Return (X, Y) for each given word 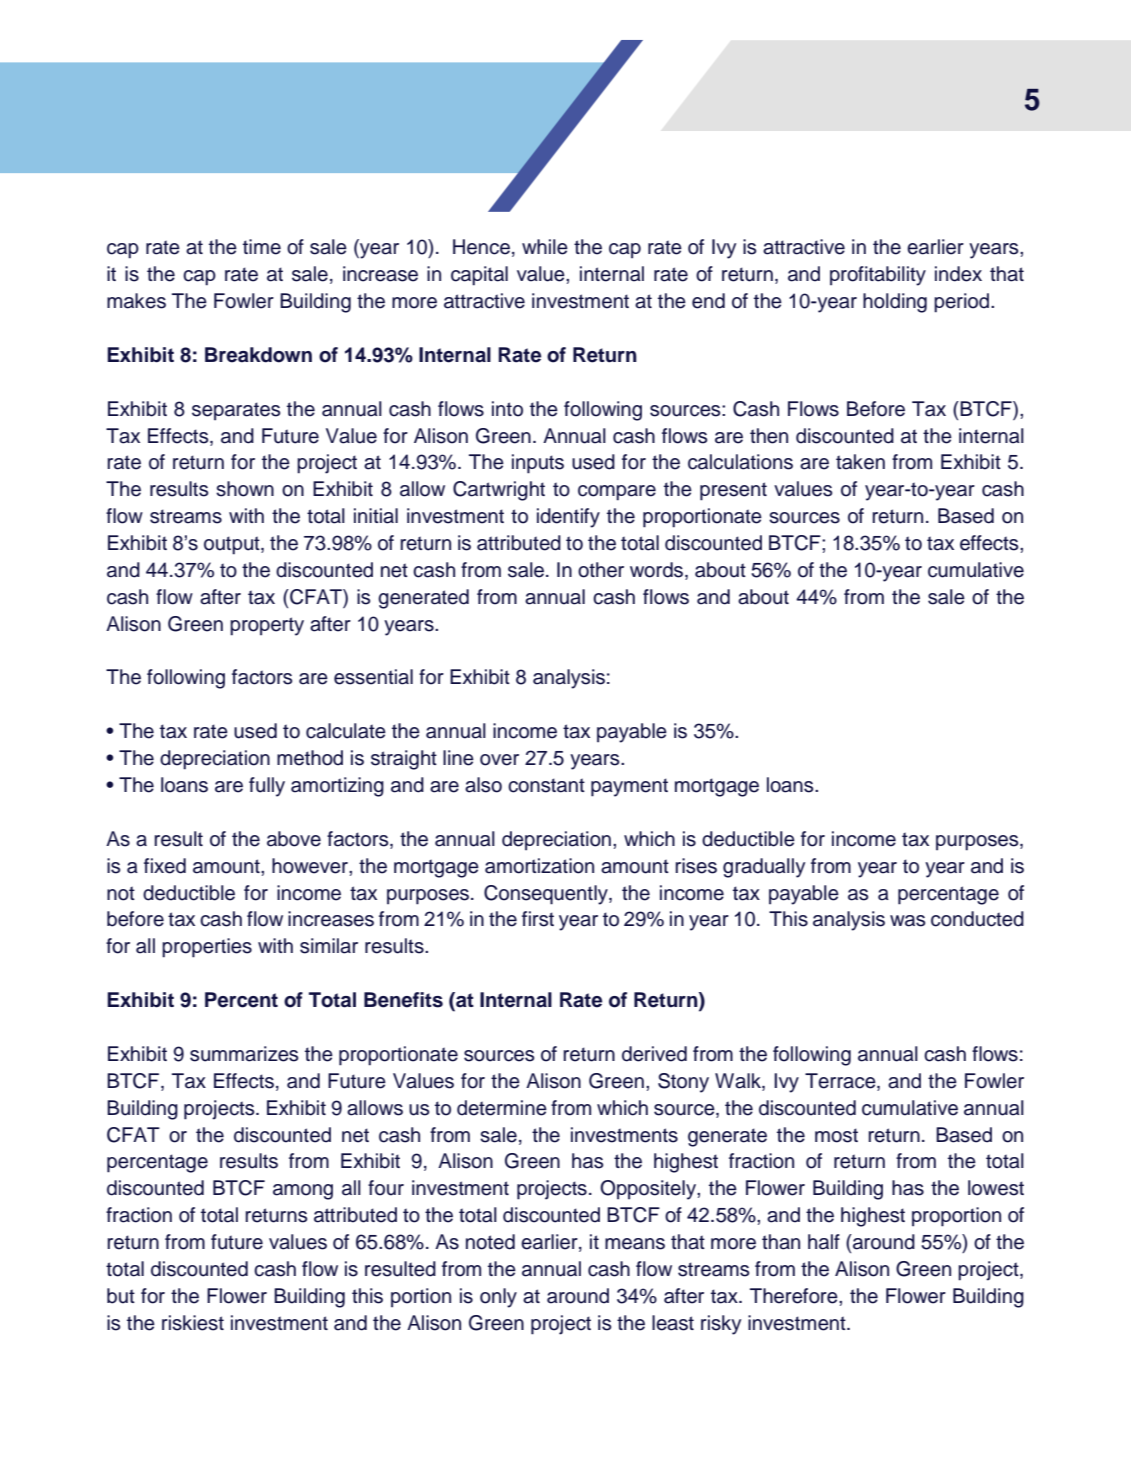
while (545, 247)
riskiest (193, 1323)
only (498, 1298)
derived (654, 1054)
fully (267, 787)
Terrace (841, 1081)
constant (546, 785)
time (262, 247)
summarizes (244, 1054)
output (233, 545)
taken (860, 462)
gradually (764, 868)
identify (568, 518)
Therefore (795, 1296)
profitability (878, 276)
